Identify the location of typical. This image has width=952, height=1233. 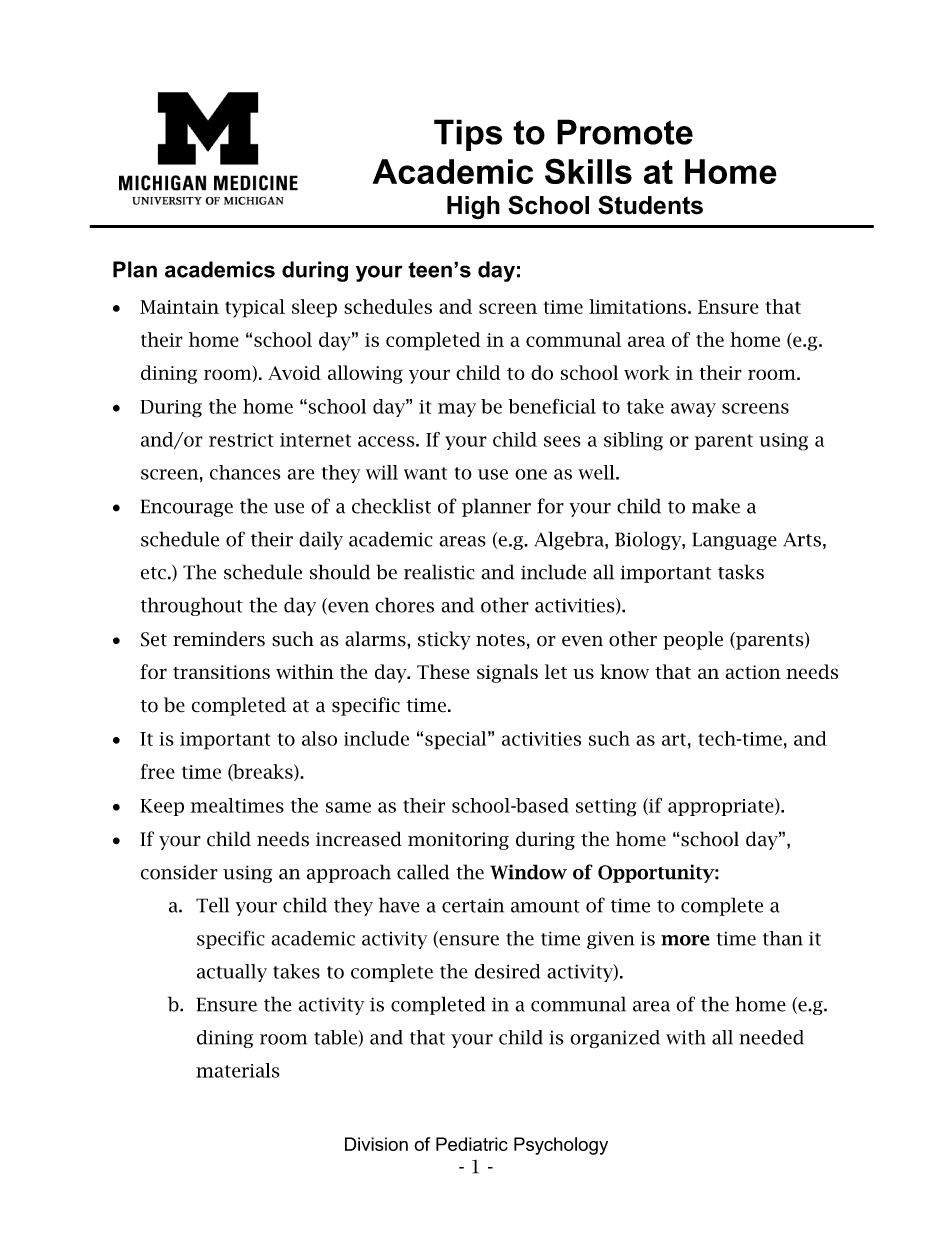
(255, 308).
